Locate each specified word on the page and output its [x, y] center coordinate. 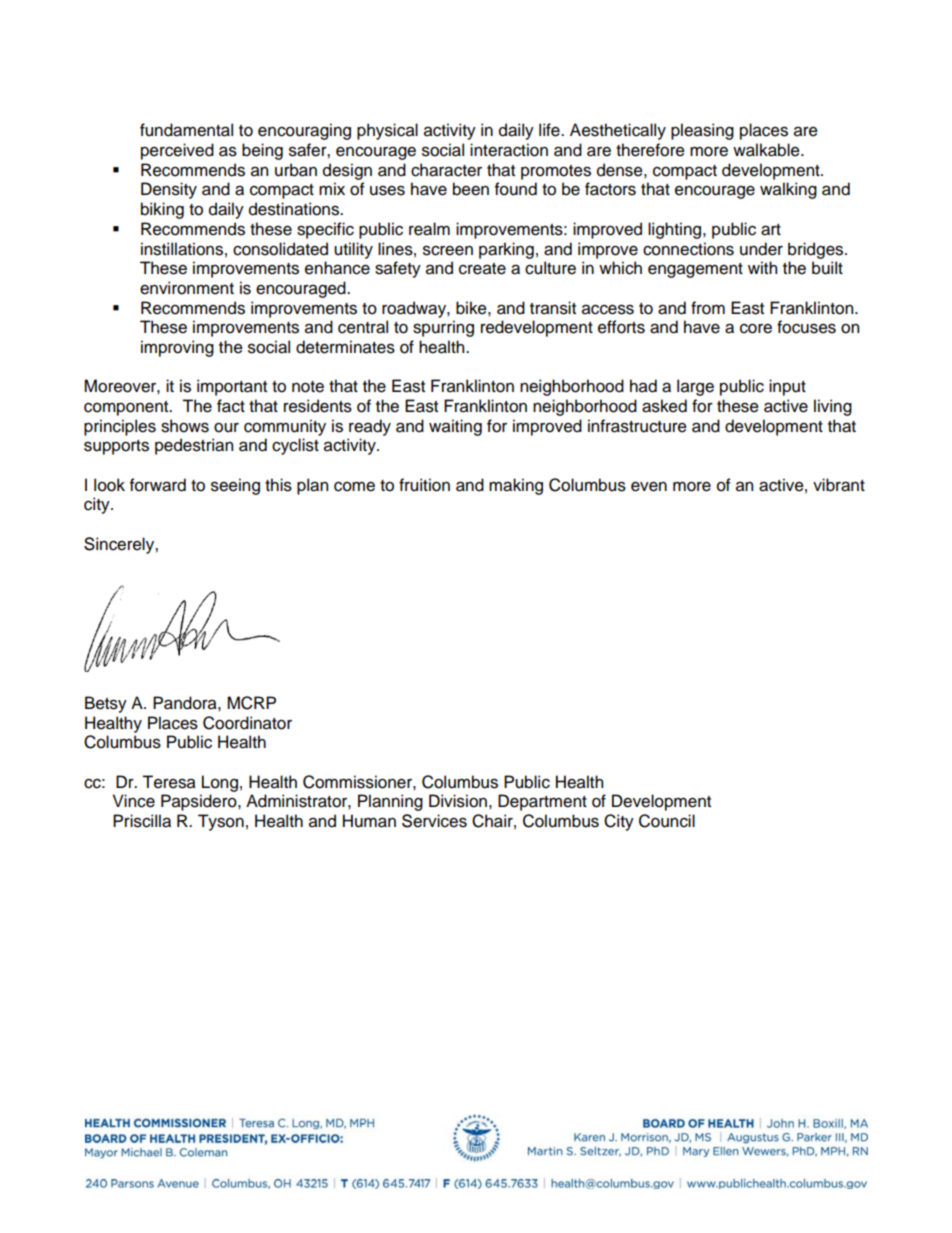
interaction [509, 150]
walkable [767, 150]
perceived [177, 151]
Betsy [106, 704]
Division [458, 801]
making [516, 486]
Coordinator [247, 723]
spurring [443, 328]
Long [220, 783]
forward [158, 485]
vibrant [839, 485]
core [756, 329]
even [649, 486]
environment [187, 288]
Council [667, 821]
